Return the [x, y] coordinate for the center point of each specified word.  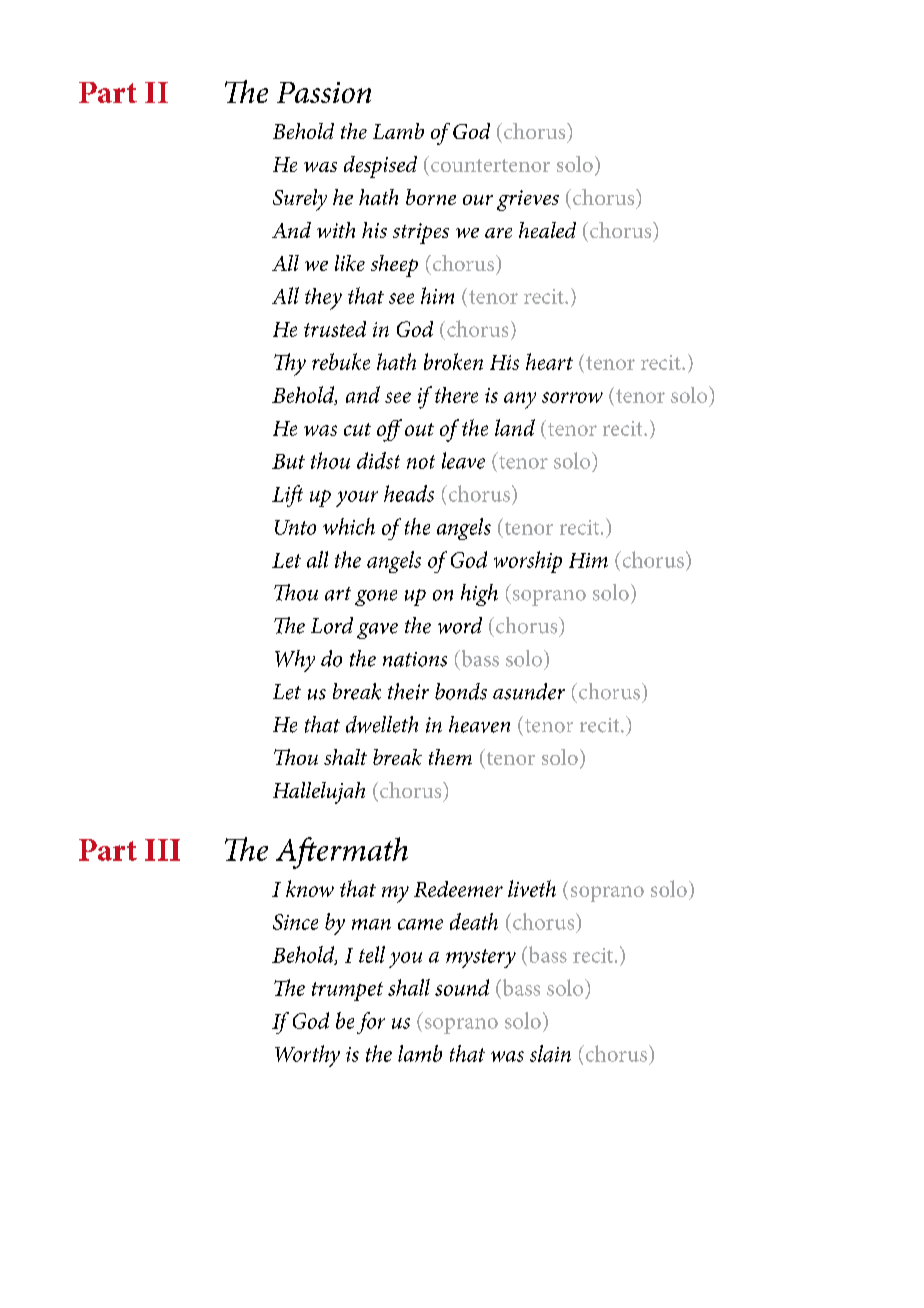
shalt [345, 757]
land [515, 427]
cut [357, 429]
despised [380, 167]
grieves [528, 200]
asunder [529, 691]
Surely [300, 200]
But [288, 461]
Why [295, 661]
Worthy [307, 1056]
